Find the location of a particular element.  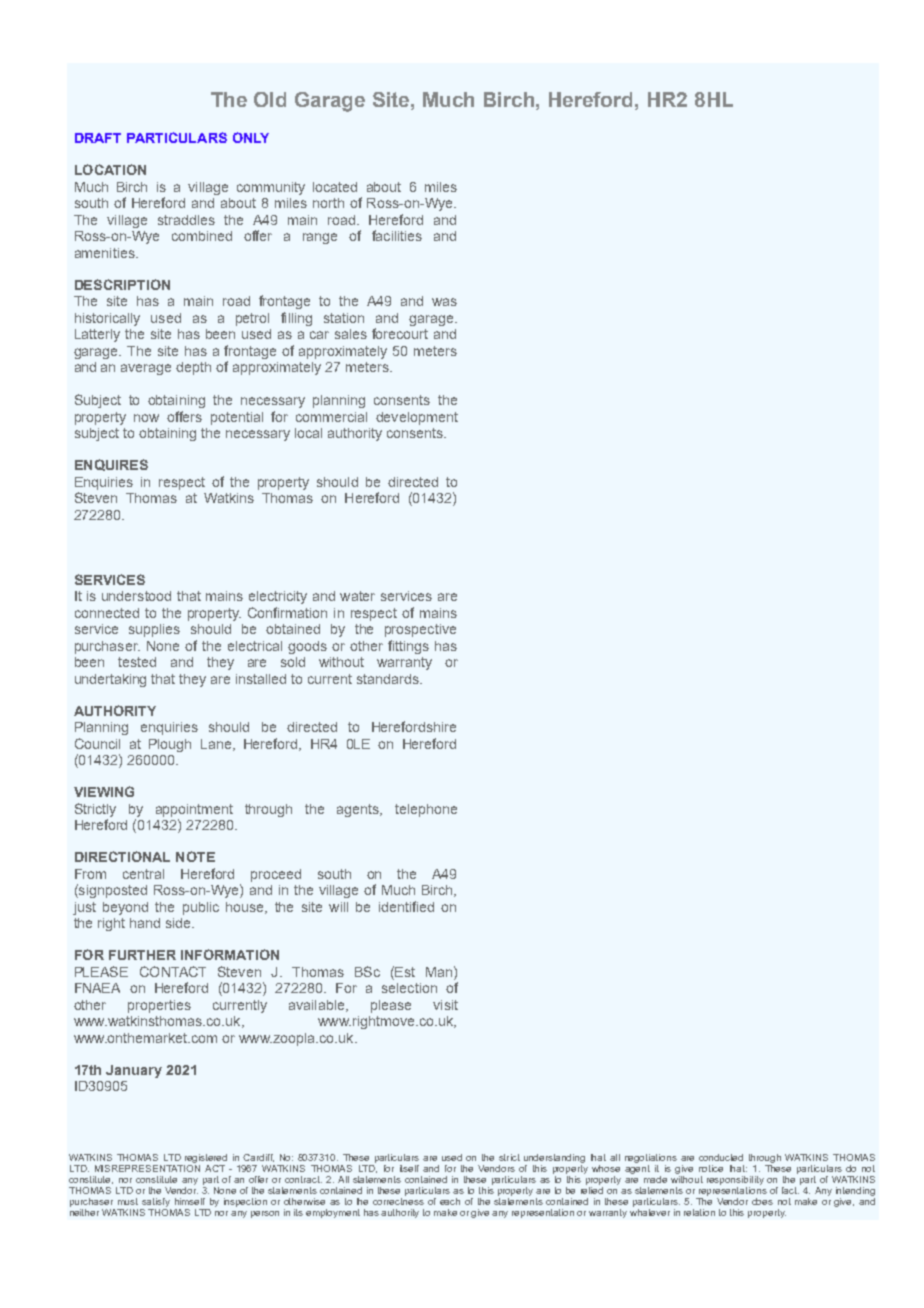

prospective is located at coordinates (420, 630).
